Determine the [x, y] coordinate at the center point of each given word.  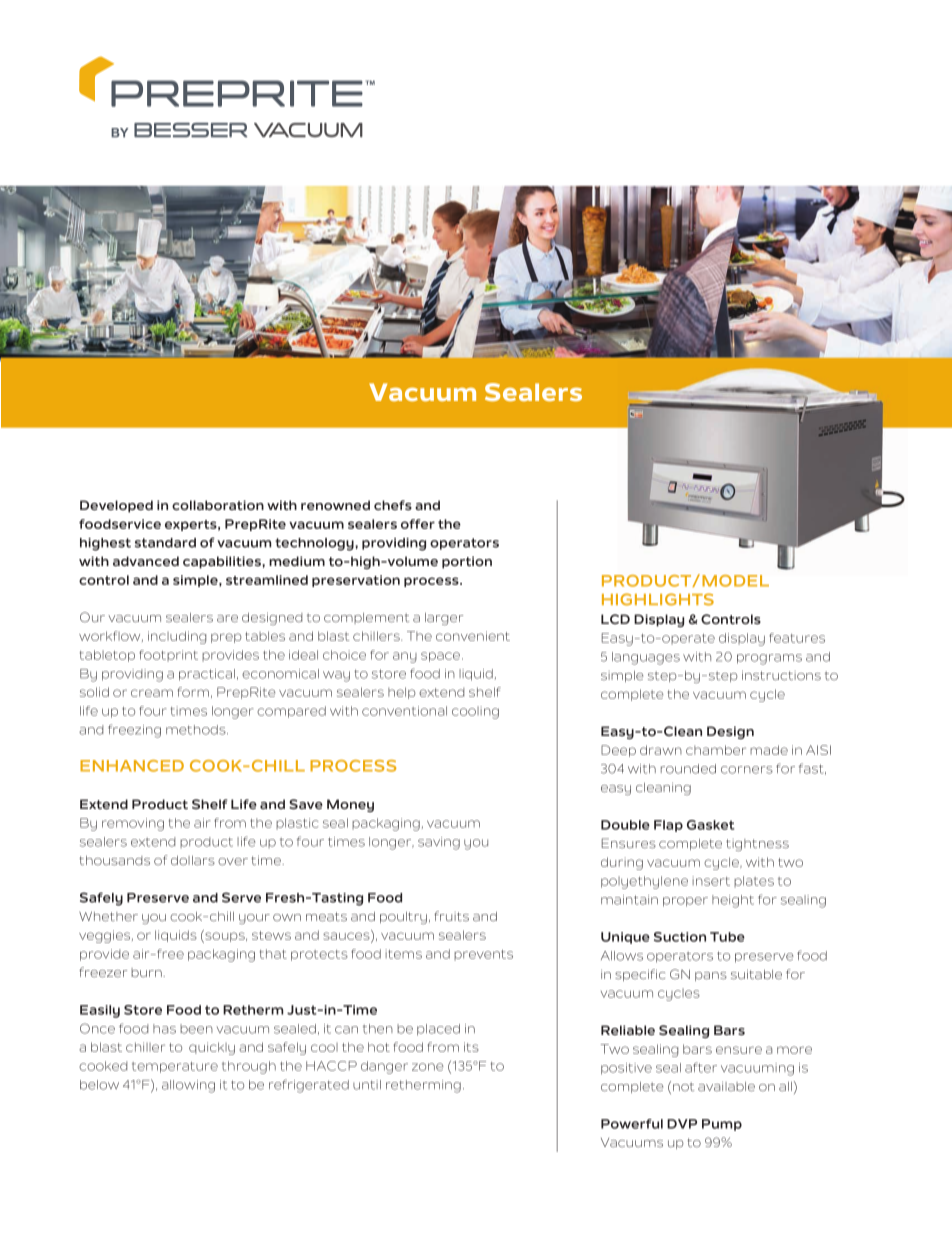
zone [428, 1067]
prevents [483, 955]
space [440, 657]
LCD [615, 619]
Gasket [711, 825]
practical [207, 675]
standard [165, 543]
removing [133, 824]
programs [769, 659]
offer [418, 524]
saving [439, 843]
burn [147, 972]
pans [711, 976]
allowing [188, 1086]
